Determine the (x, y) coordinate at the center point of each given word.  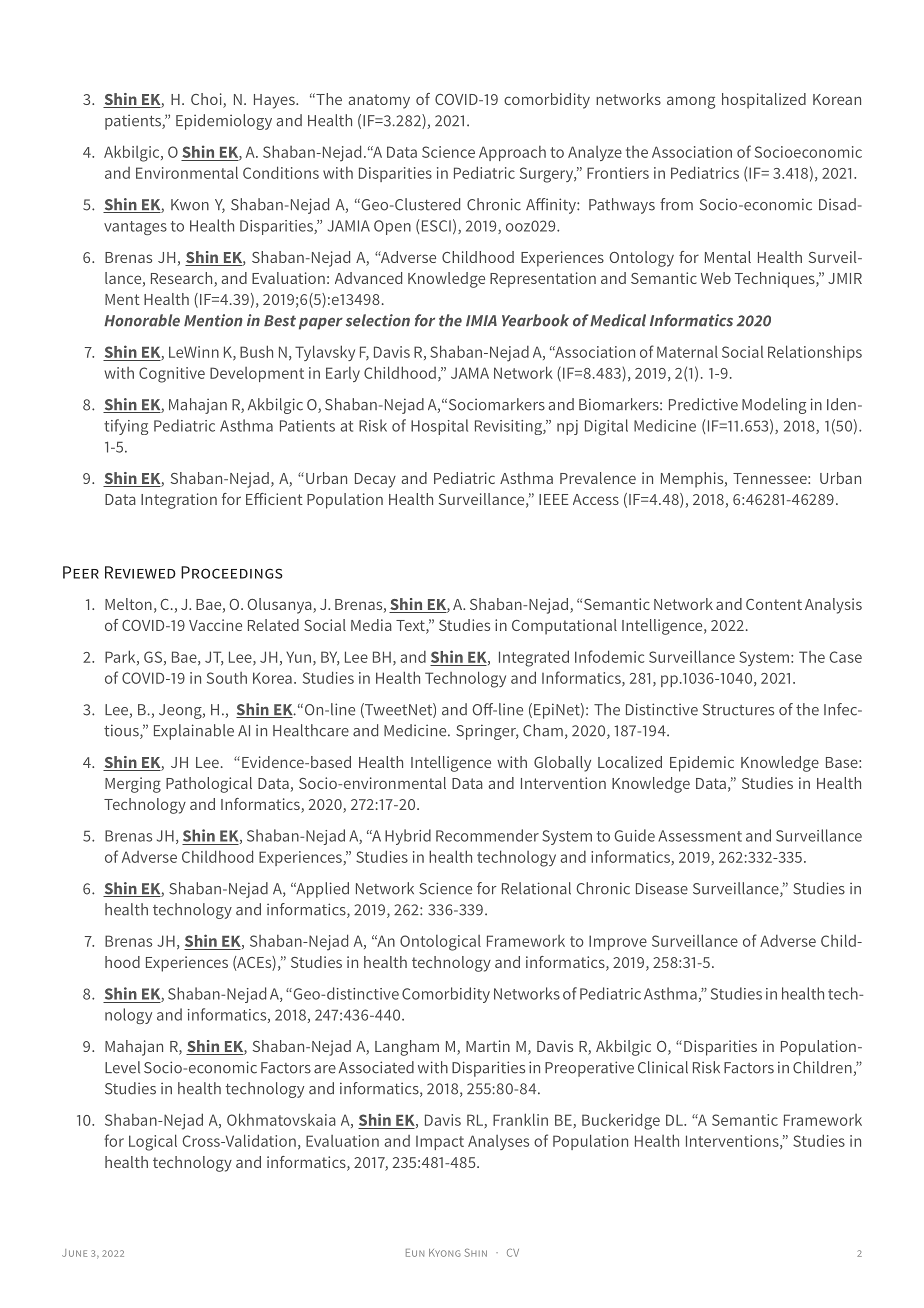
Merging (133, 785)
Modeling (774, 406)
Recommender (487, 835)
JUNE (74, 1253)
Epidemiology (224, 122)
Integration (179, 501)
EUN (415, 1253)
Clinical (663, 1067)
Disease (662, 888)
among (691, 102)
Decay (375, 480)
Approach (512, 153)
